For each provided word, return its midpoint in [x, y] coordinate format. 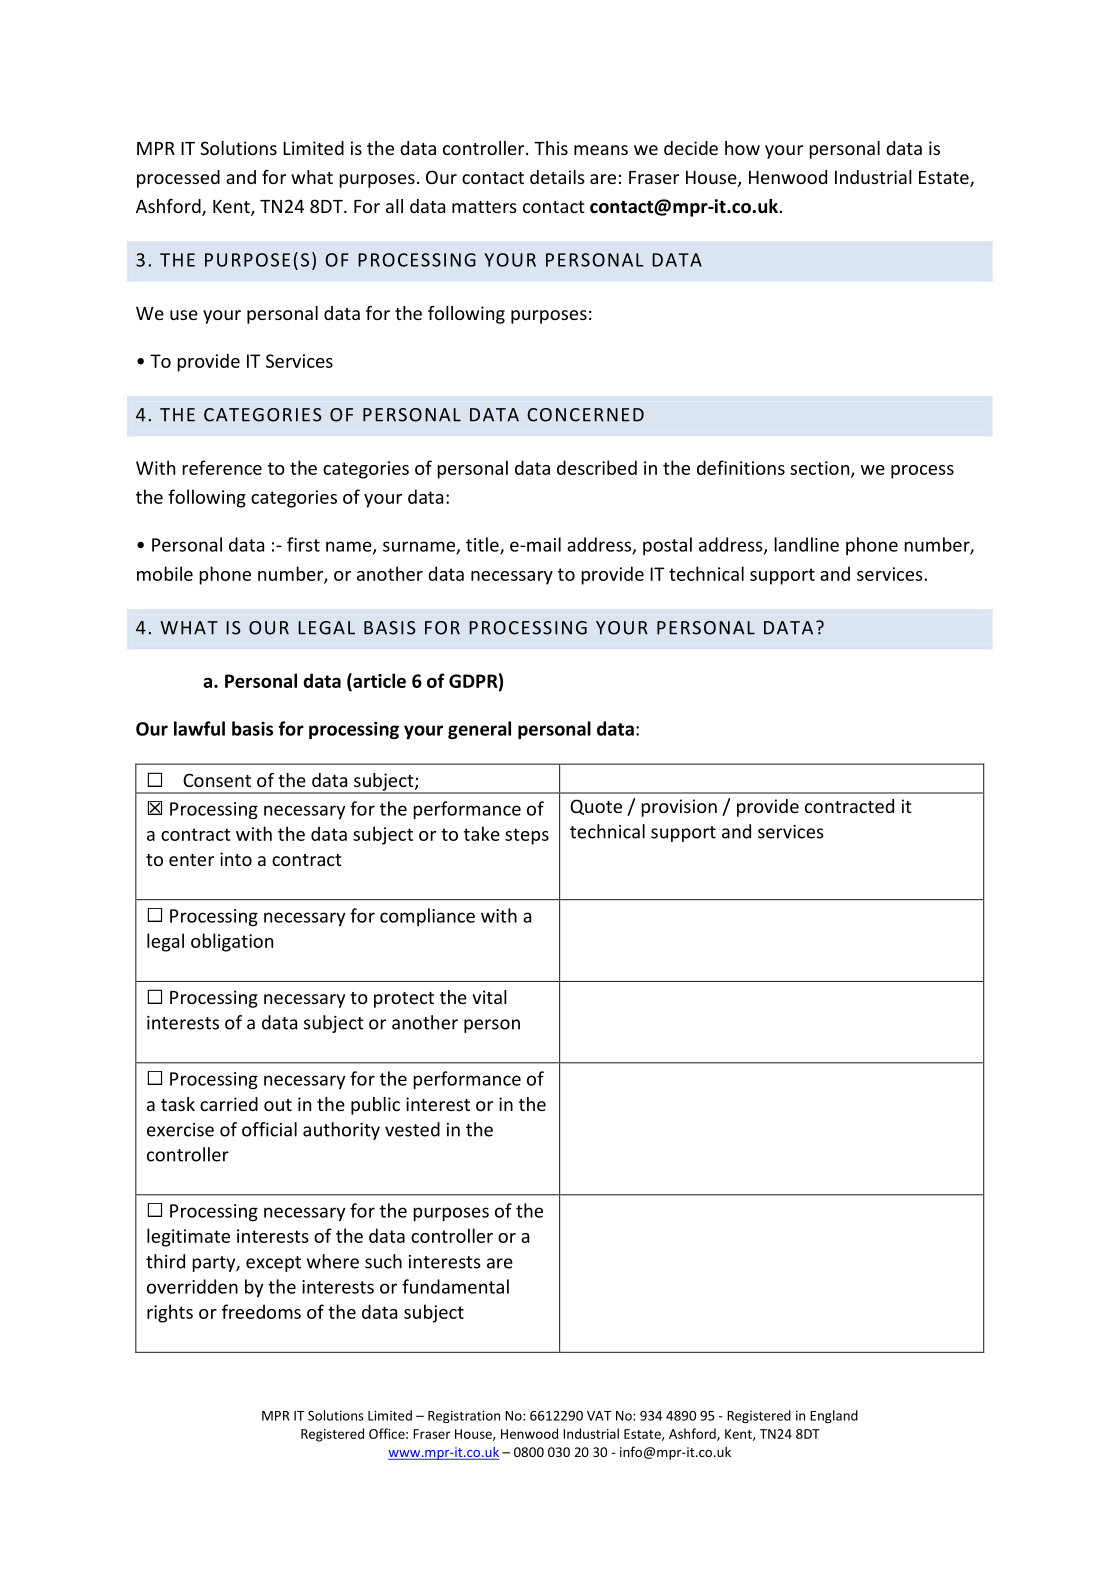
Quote [596, 807]
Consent [217, 780]
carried [229, 1104]
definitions [741, 467]
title [483, 545]
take [482, 833]
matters [484, 207]
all [394, 206]
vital [489, 997]
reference [222, 467]
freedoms [261, 1311]
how [742, 148]
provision [679, 808]
